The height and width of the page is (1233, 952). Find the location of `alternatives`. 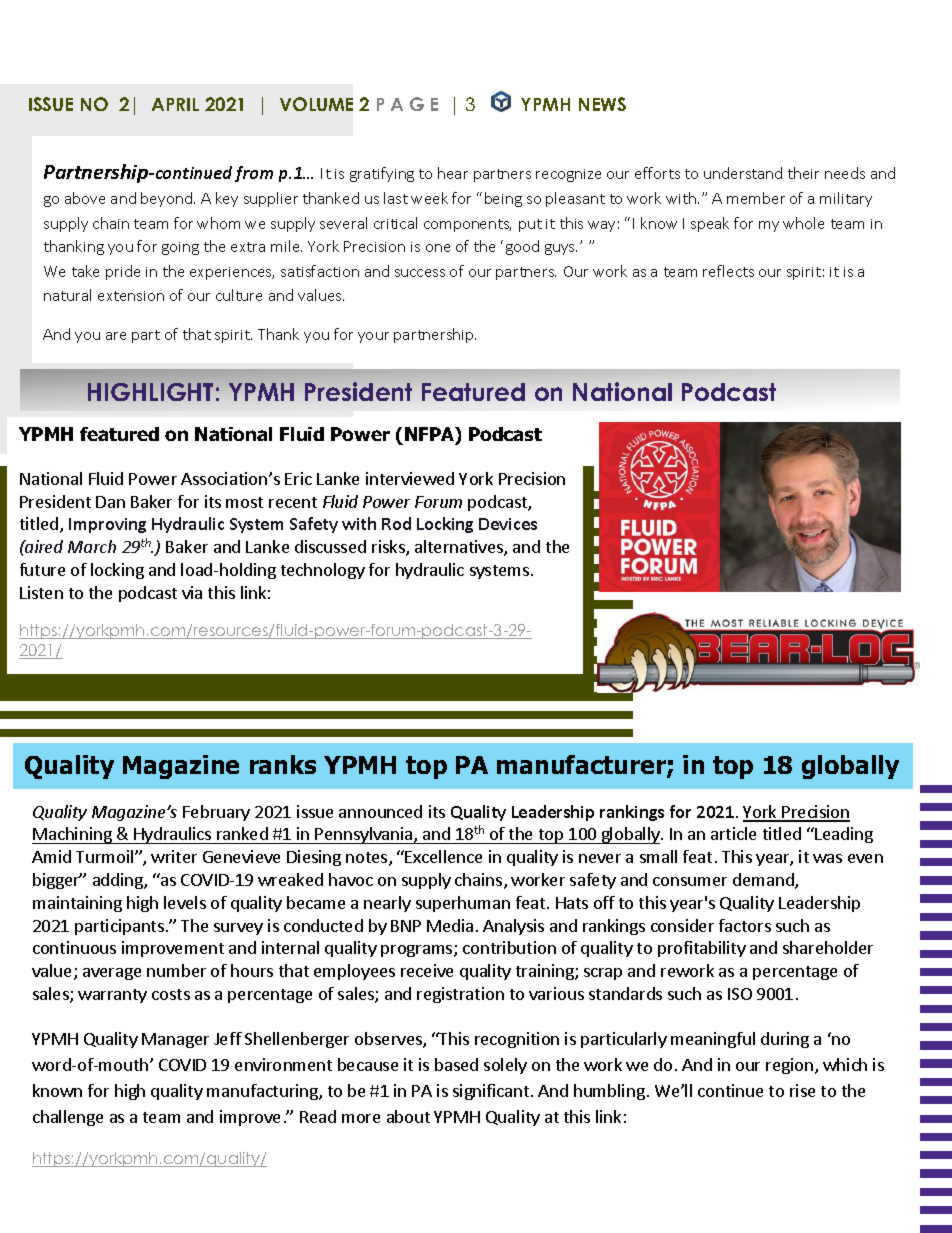

alternatives is located at coordinates (460, 548).
